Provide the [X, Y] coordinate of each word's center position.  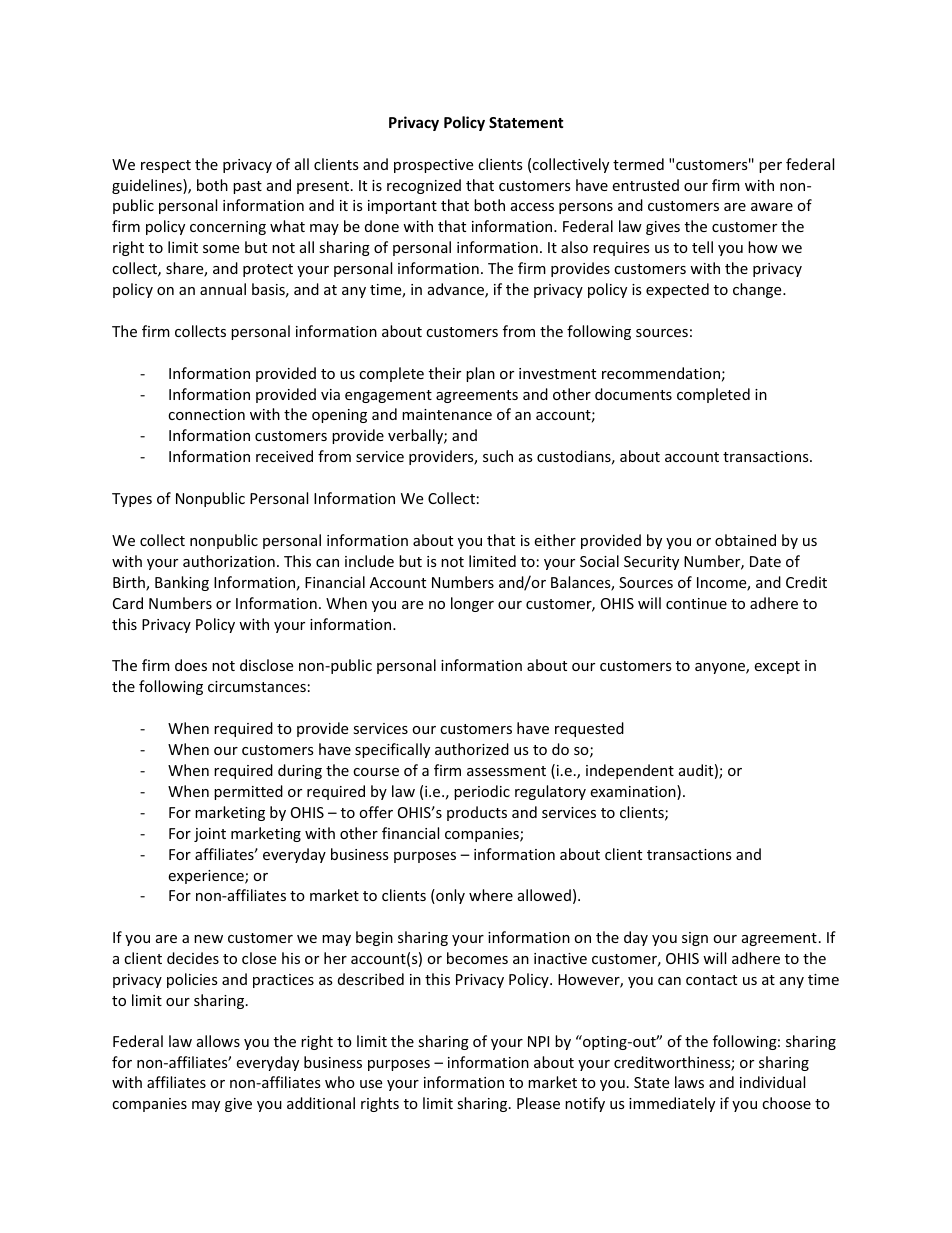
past [247, 187]
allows [218, 1041]
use [371, 1084]
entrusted [645, 185]
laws [689, 1082]
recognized [424, 186]
